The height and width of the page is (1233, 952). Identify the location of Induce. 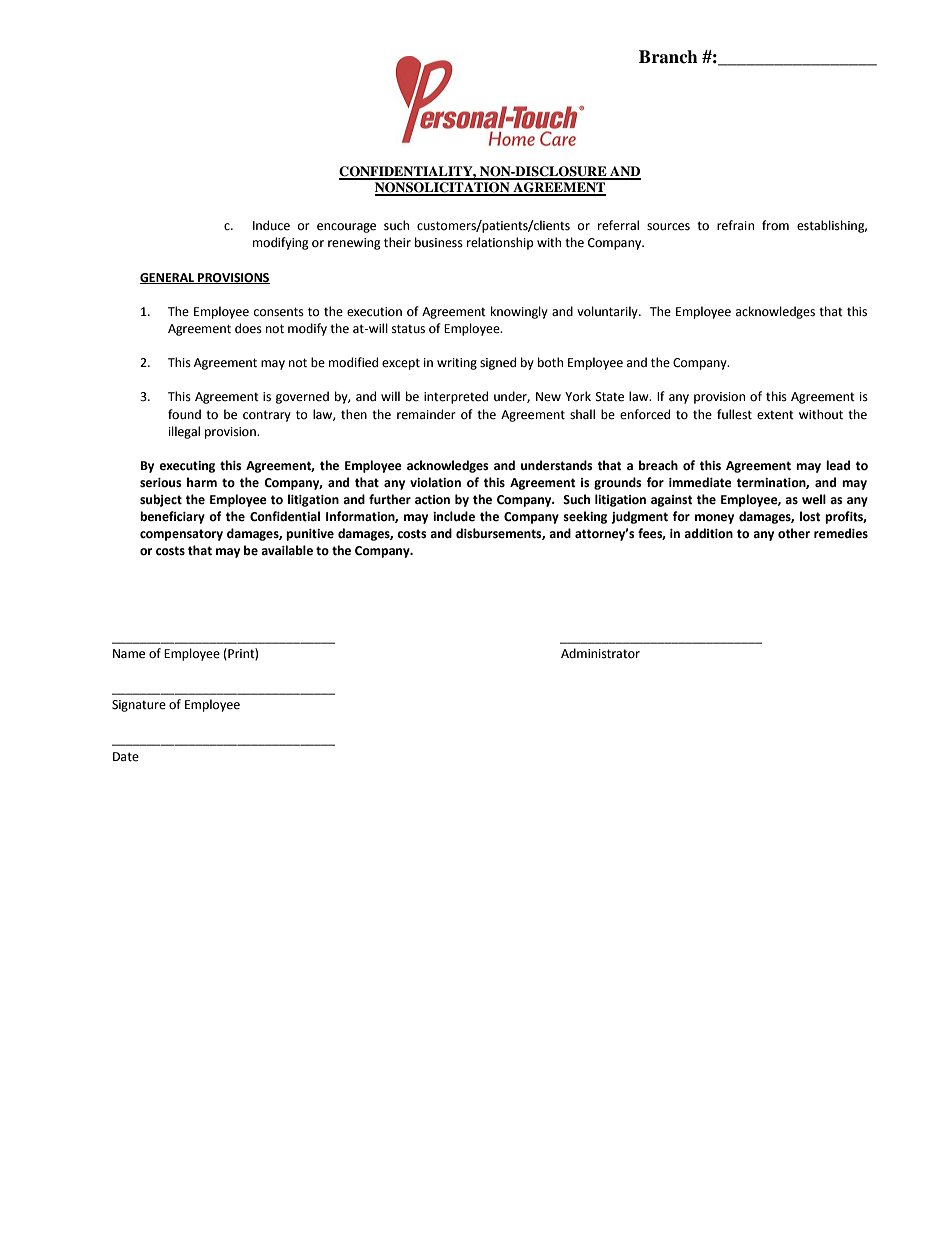
(271, 225).
